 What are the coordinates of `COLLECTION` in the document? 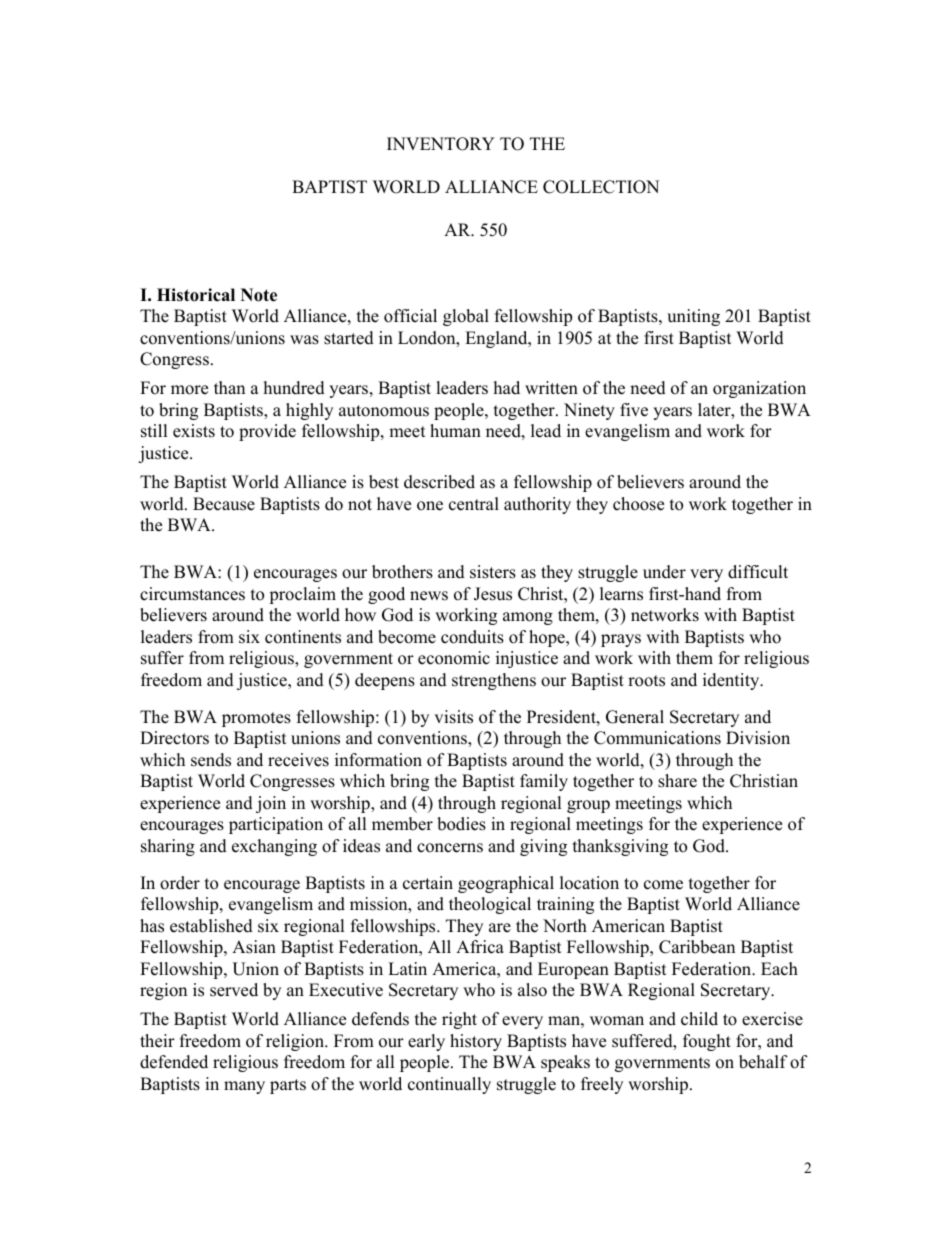 It's located at (601, 187).
